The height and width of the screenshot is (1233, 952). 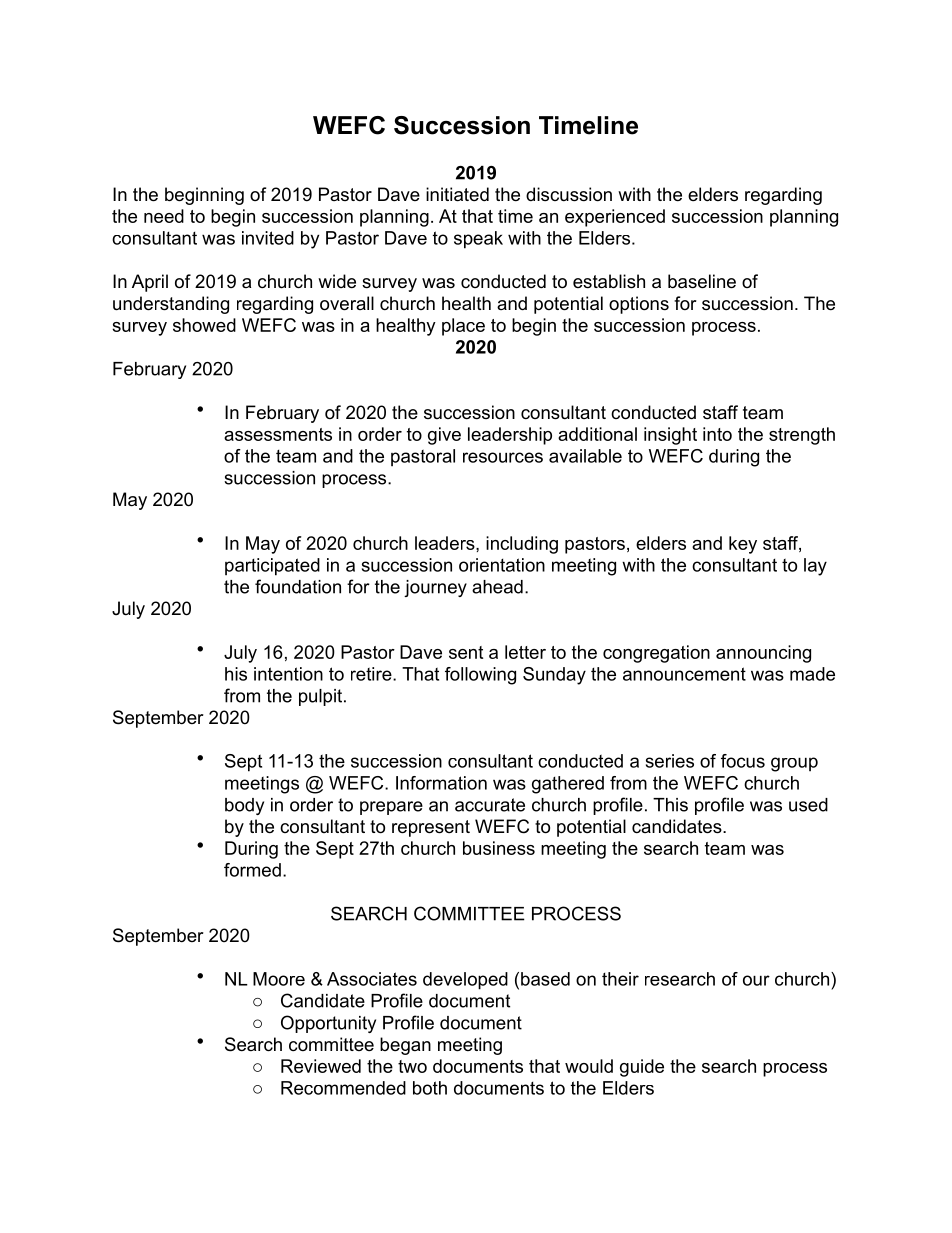 What do you see at coordinates (702, 281) in the screenshot?
I see `baseline` at bounding box center [702, 281].
